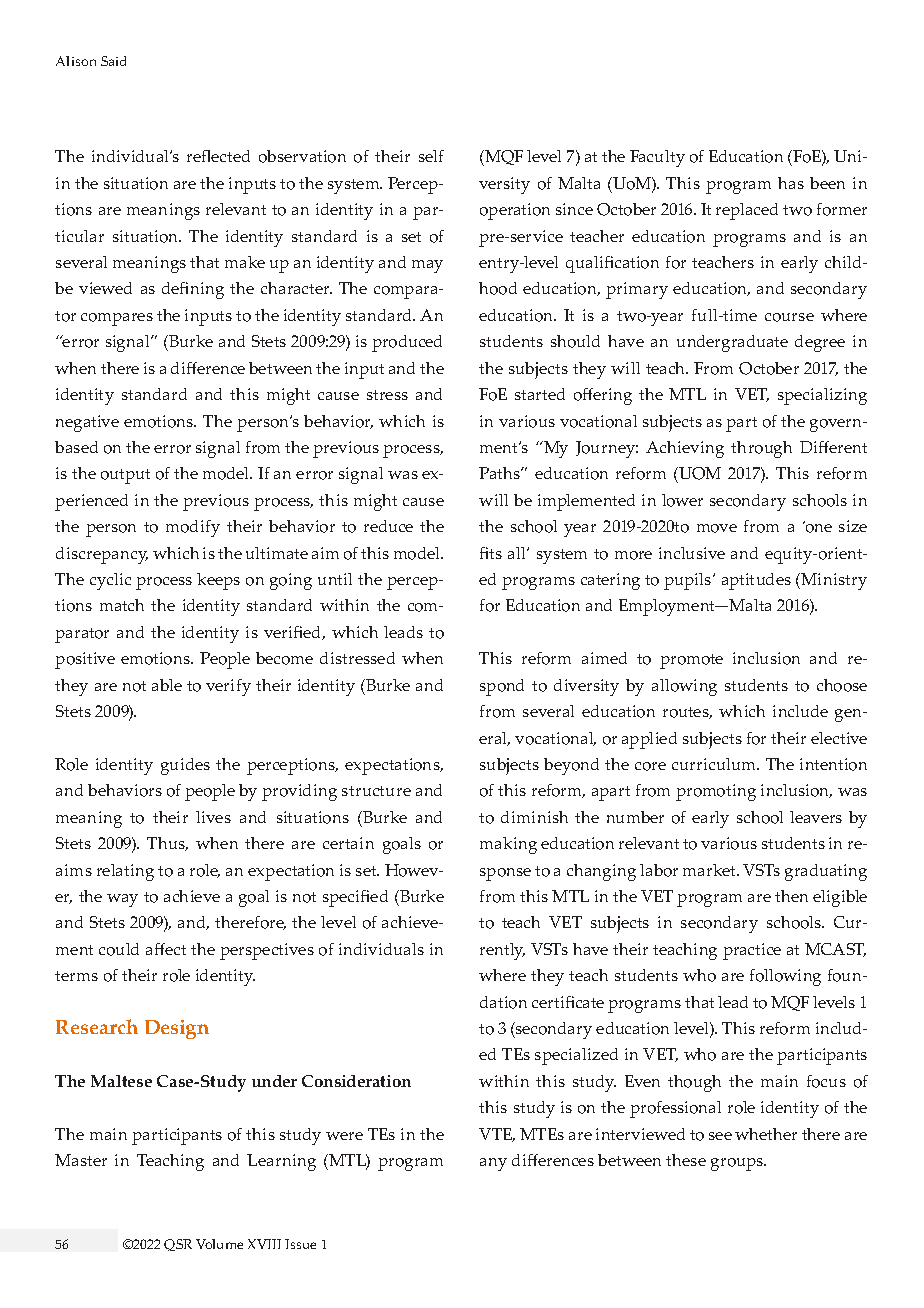  Describe the element at coordinates (431, 156) in the page. I see `self` at that location.
